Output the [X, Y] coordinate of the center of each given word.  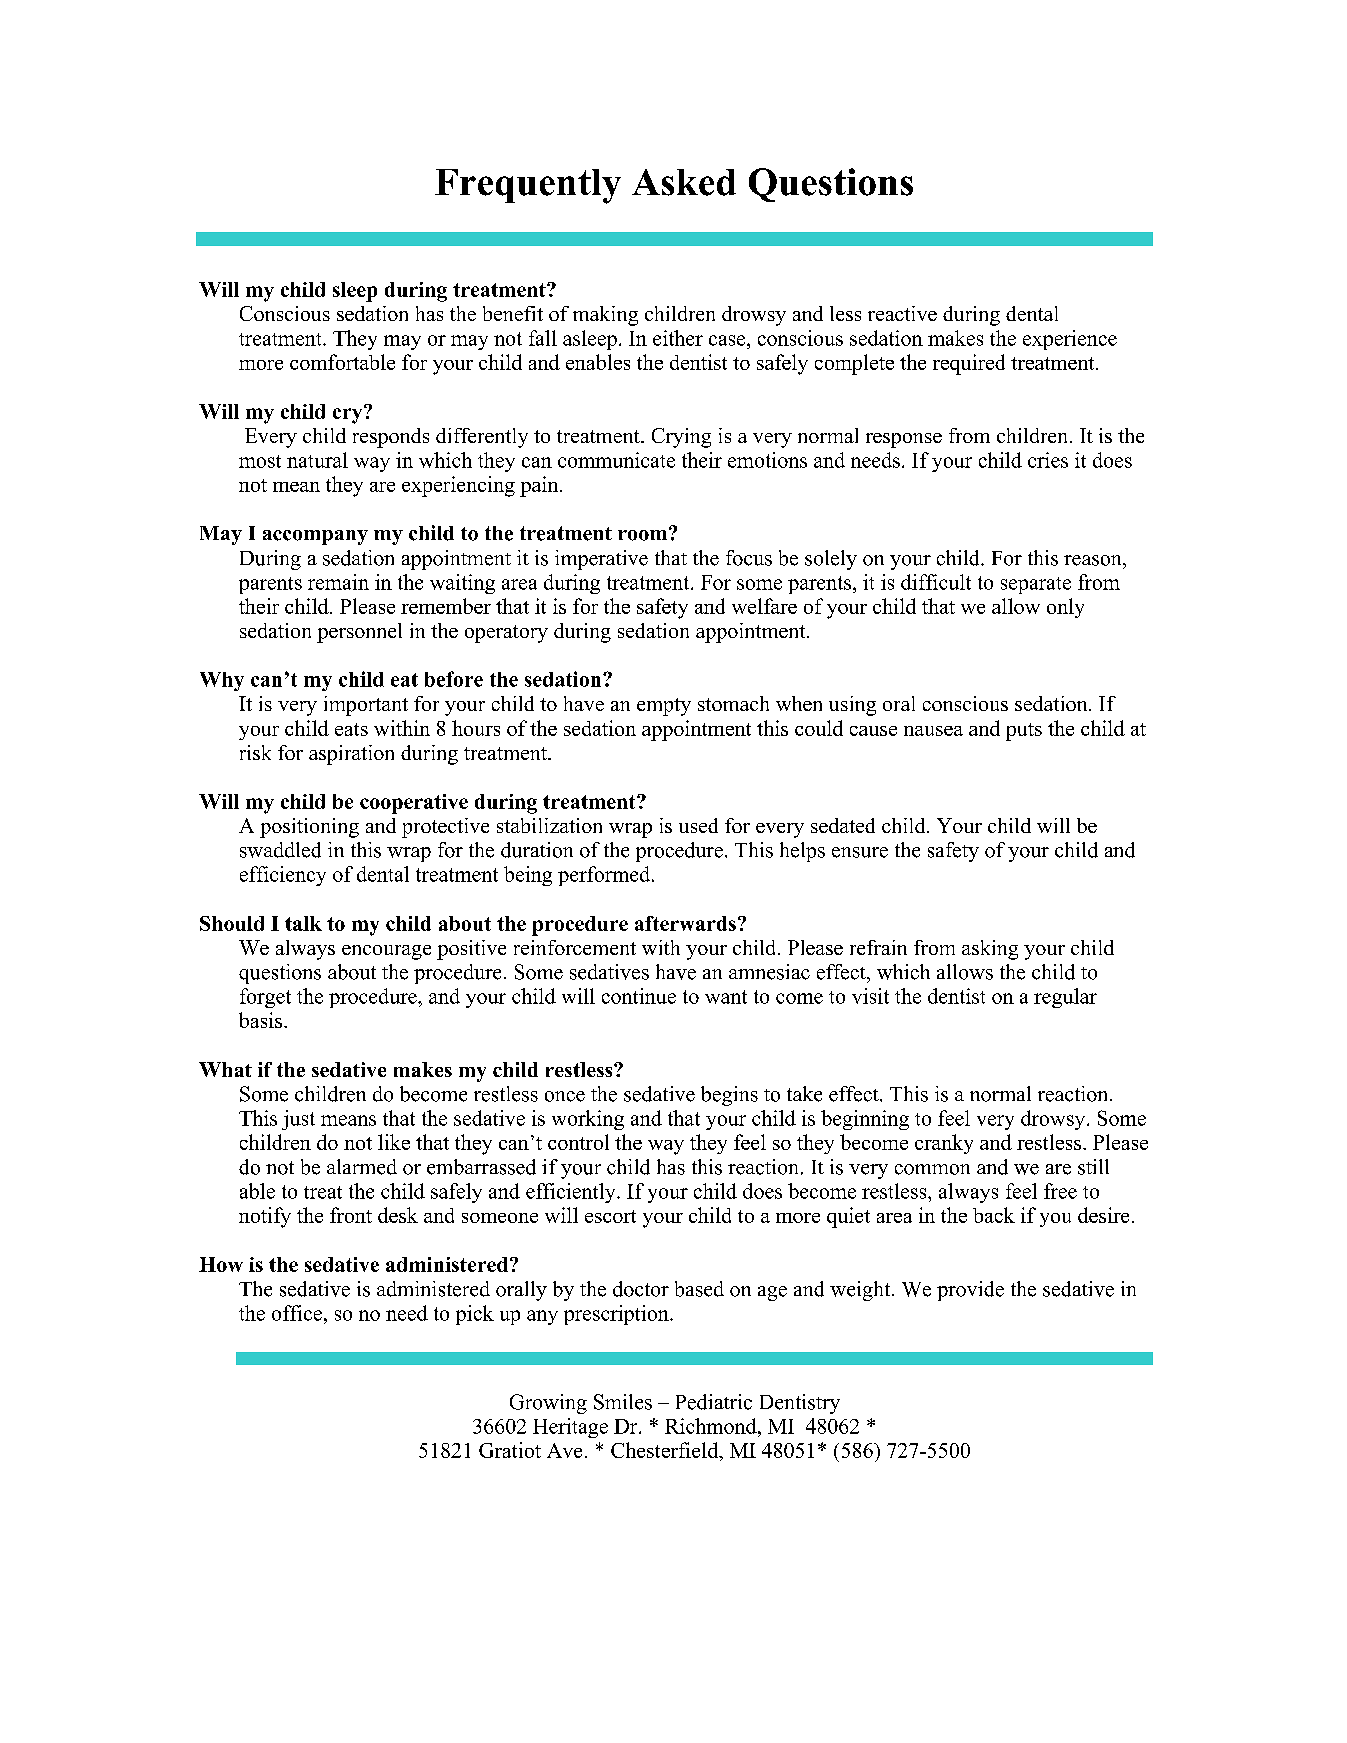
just [298, 1120]
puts [1024, 732]
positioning [309, 828]
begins [729, 1096]
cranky [944, 1144]
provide [970, 1291]
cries [1048, 460]
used [698, 825]
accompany [315, 537]
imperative [601, 560]
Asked [684, 182]
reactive [902, 313]
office [297, 1313]
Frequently [528, 186]
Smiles [623, 1402]
